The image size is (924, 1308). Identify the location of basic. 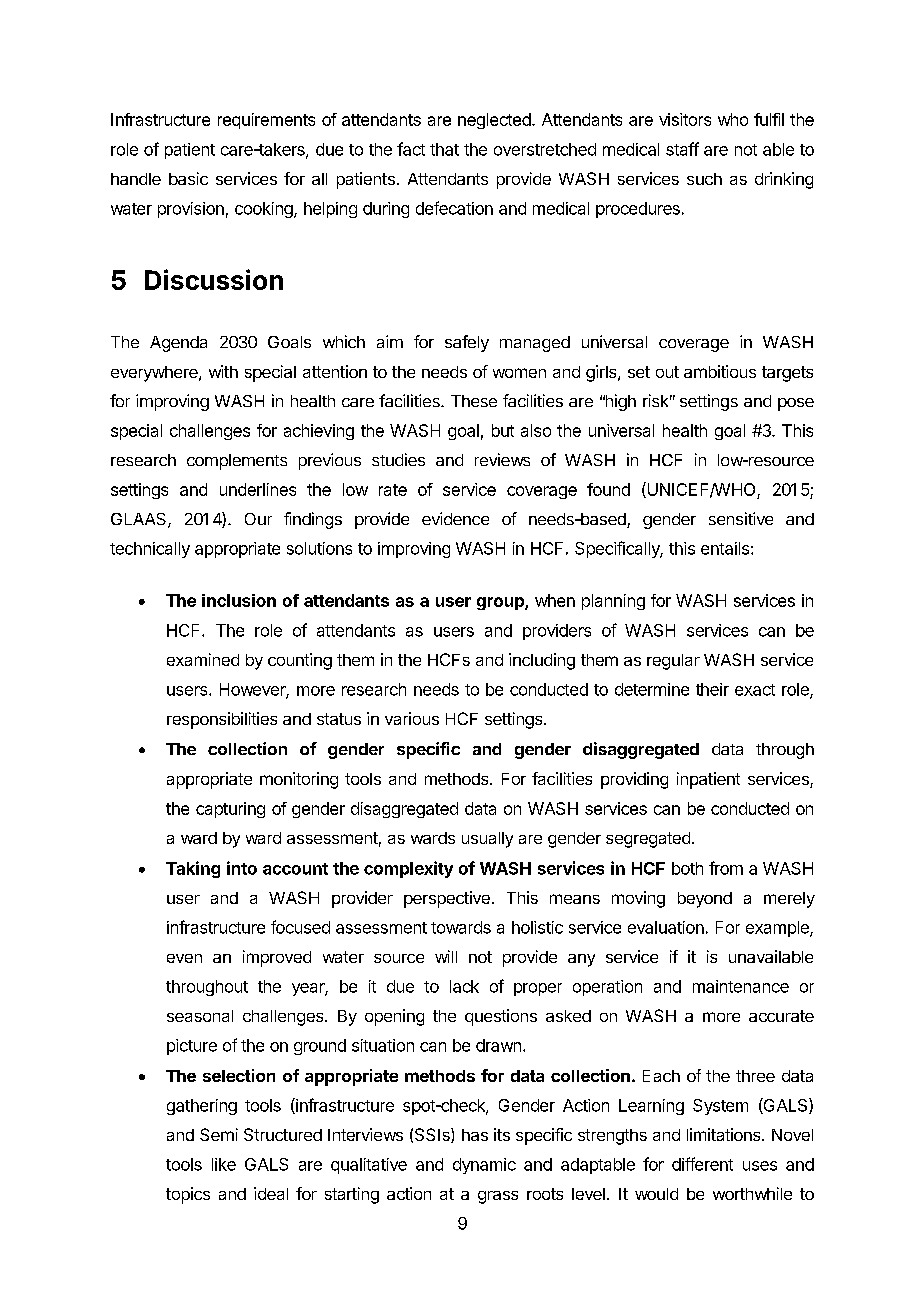
(188, 178).
